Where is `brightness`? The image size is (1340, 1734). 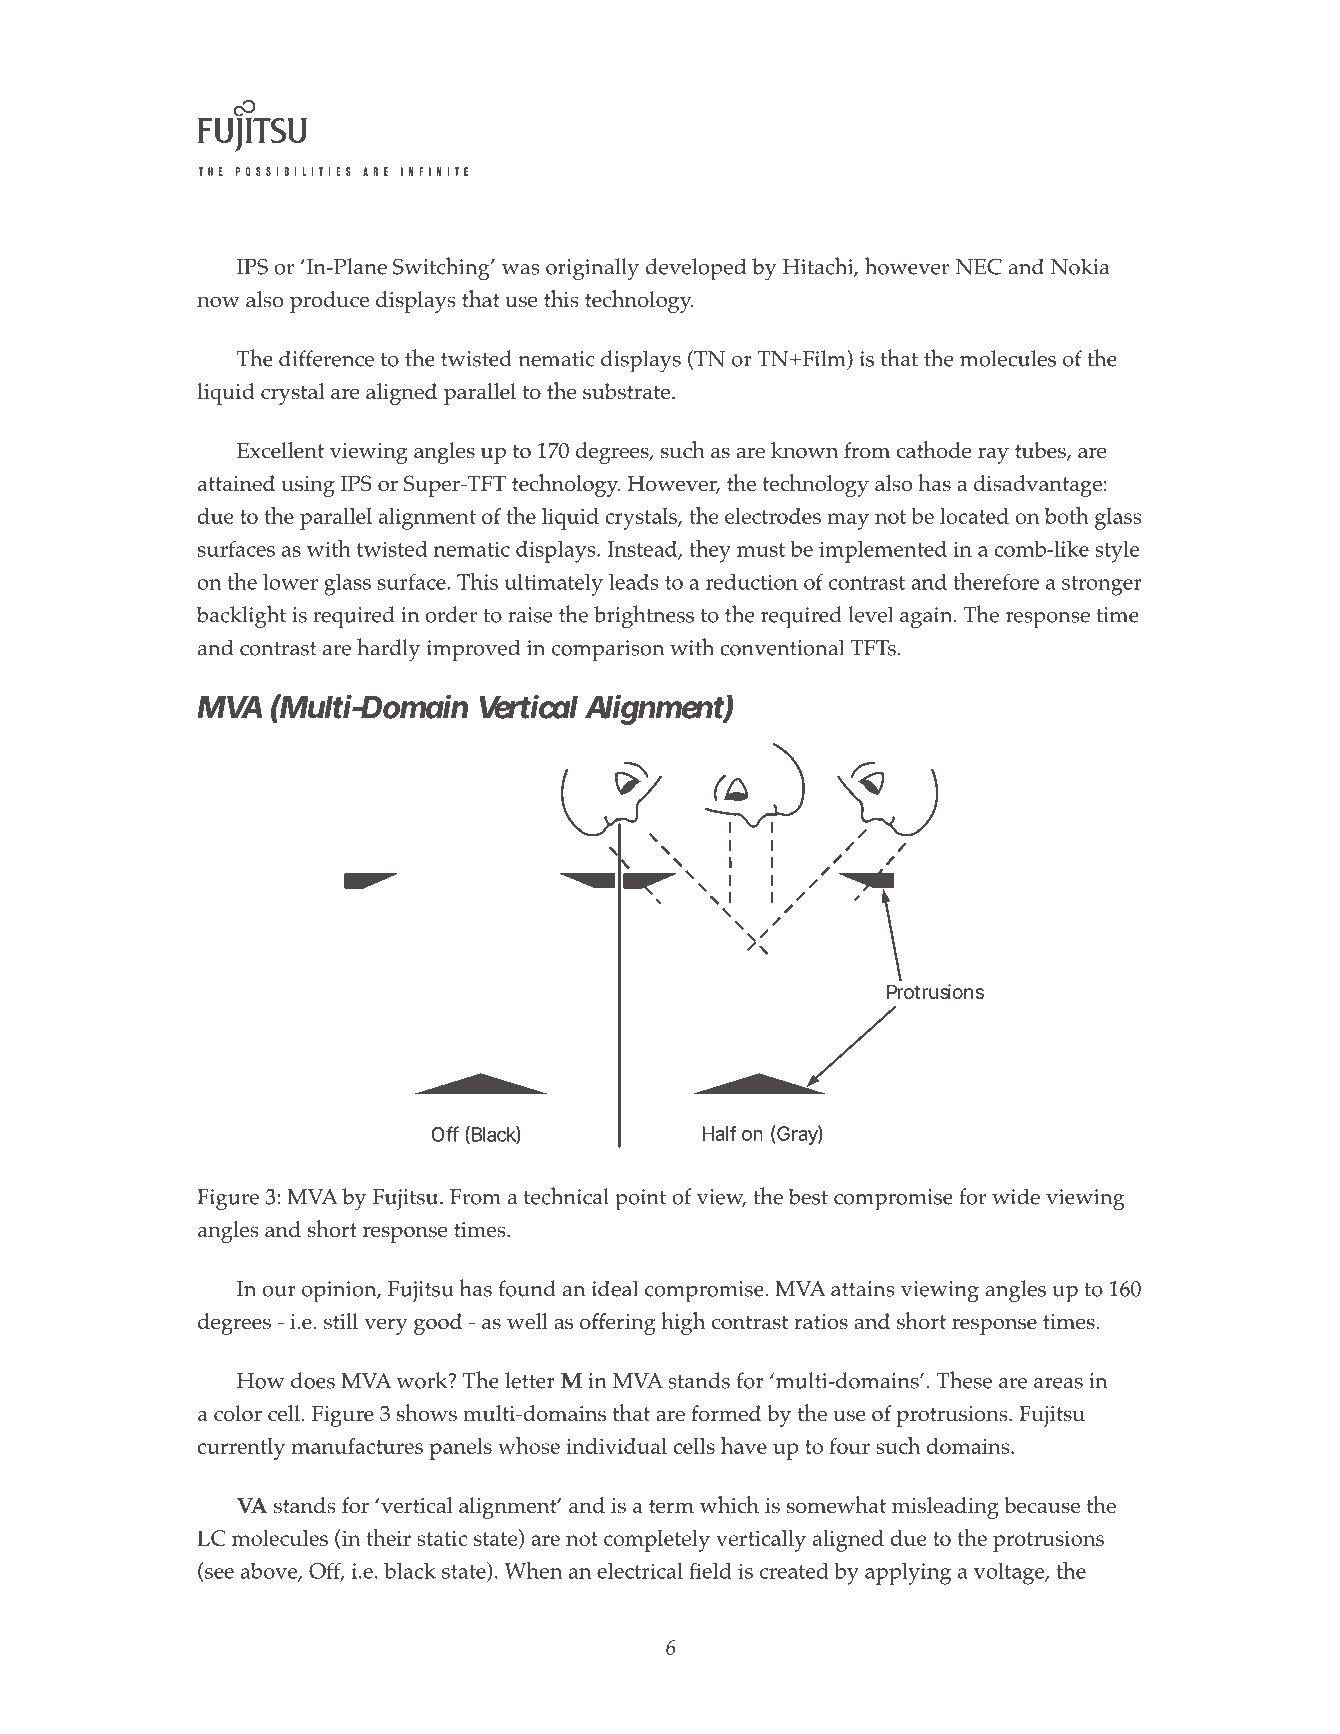 brightness is located at coordinates (644, 617).
